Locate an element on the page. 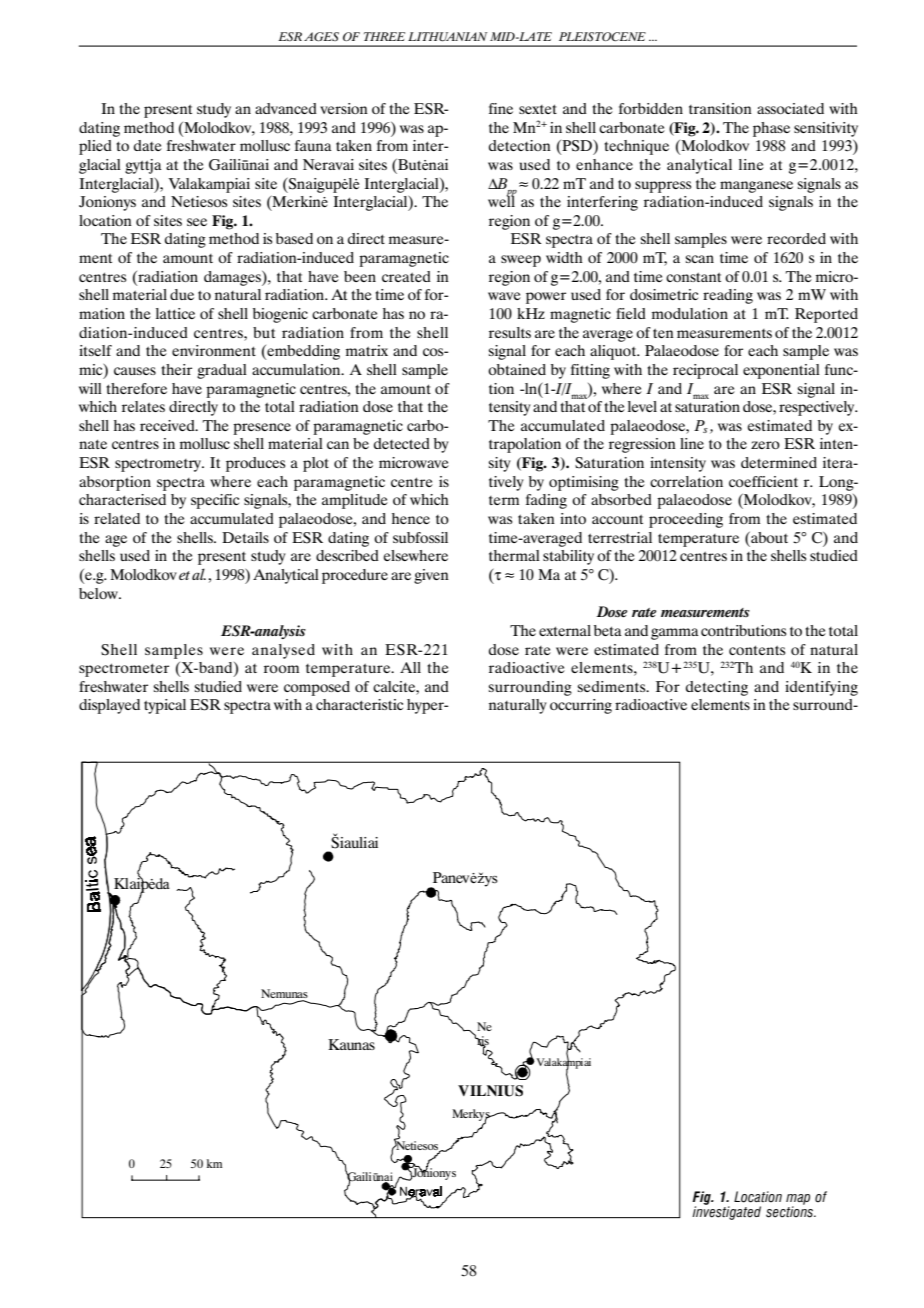 This image has height=1308, width=924. LITHUANIAN is located at coordinates (447, 37).
